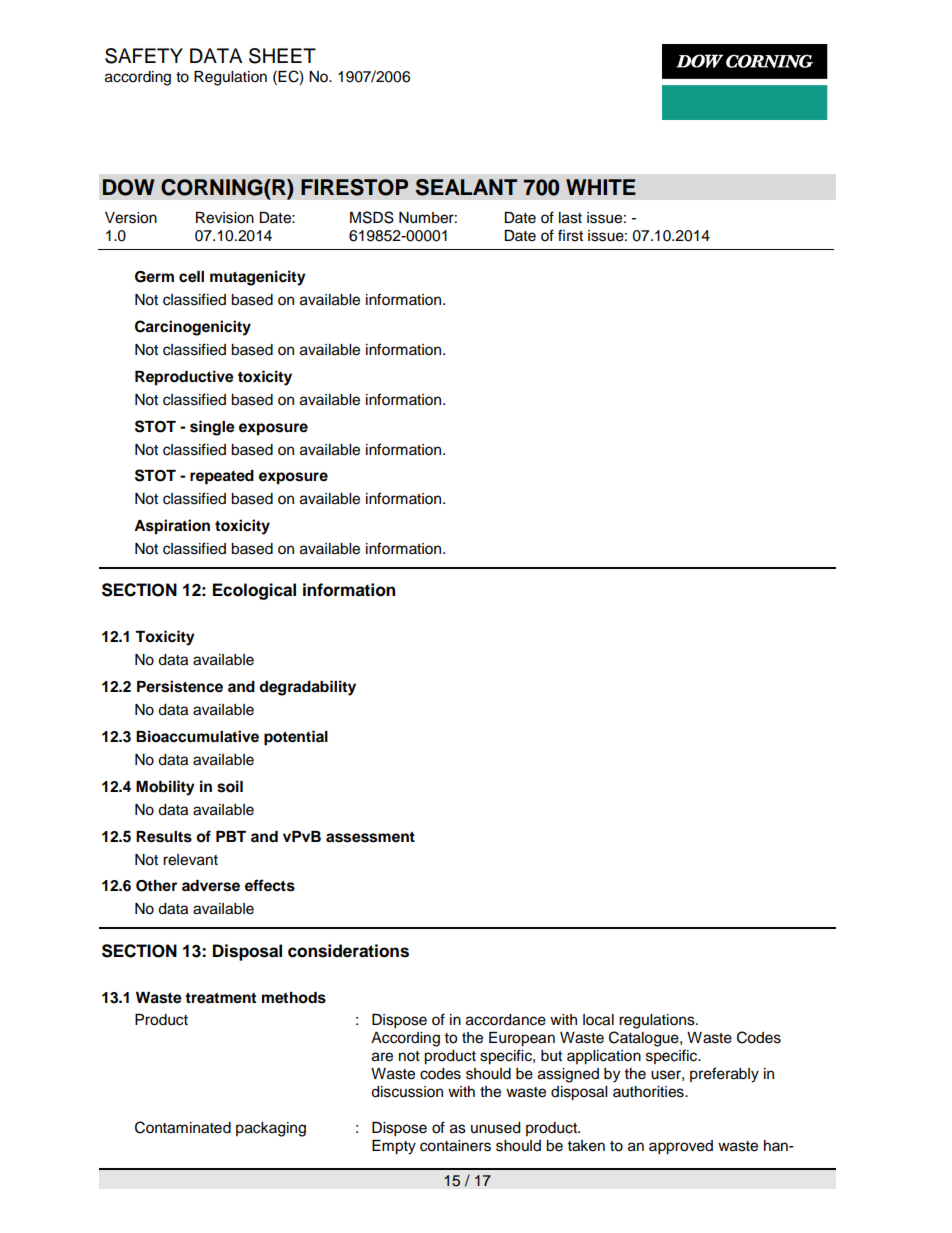 The height and width of the page is (1233, 952). I want to click on potential, so click(296, 738).
